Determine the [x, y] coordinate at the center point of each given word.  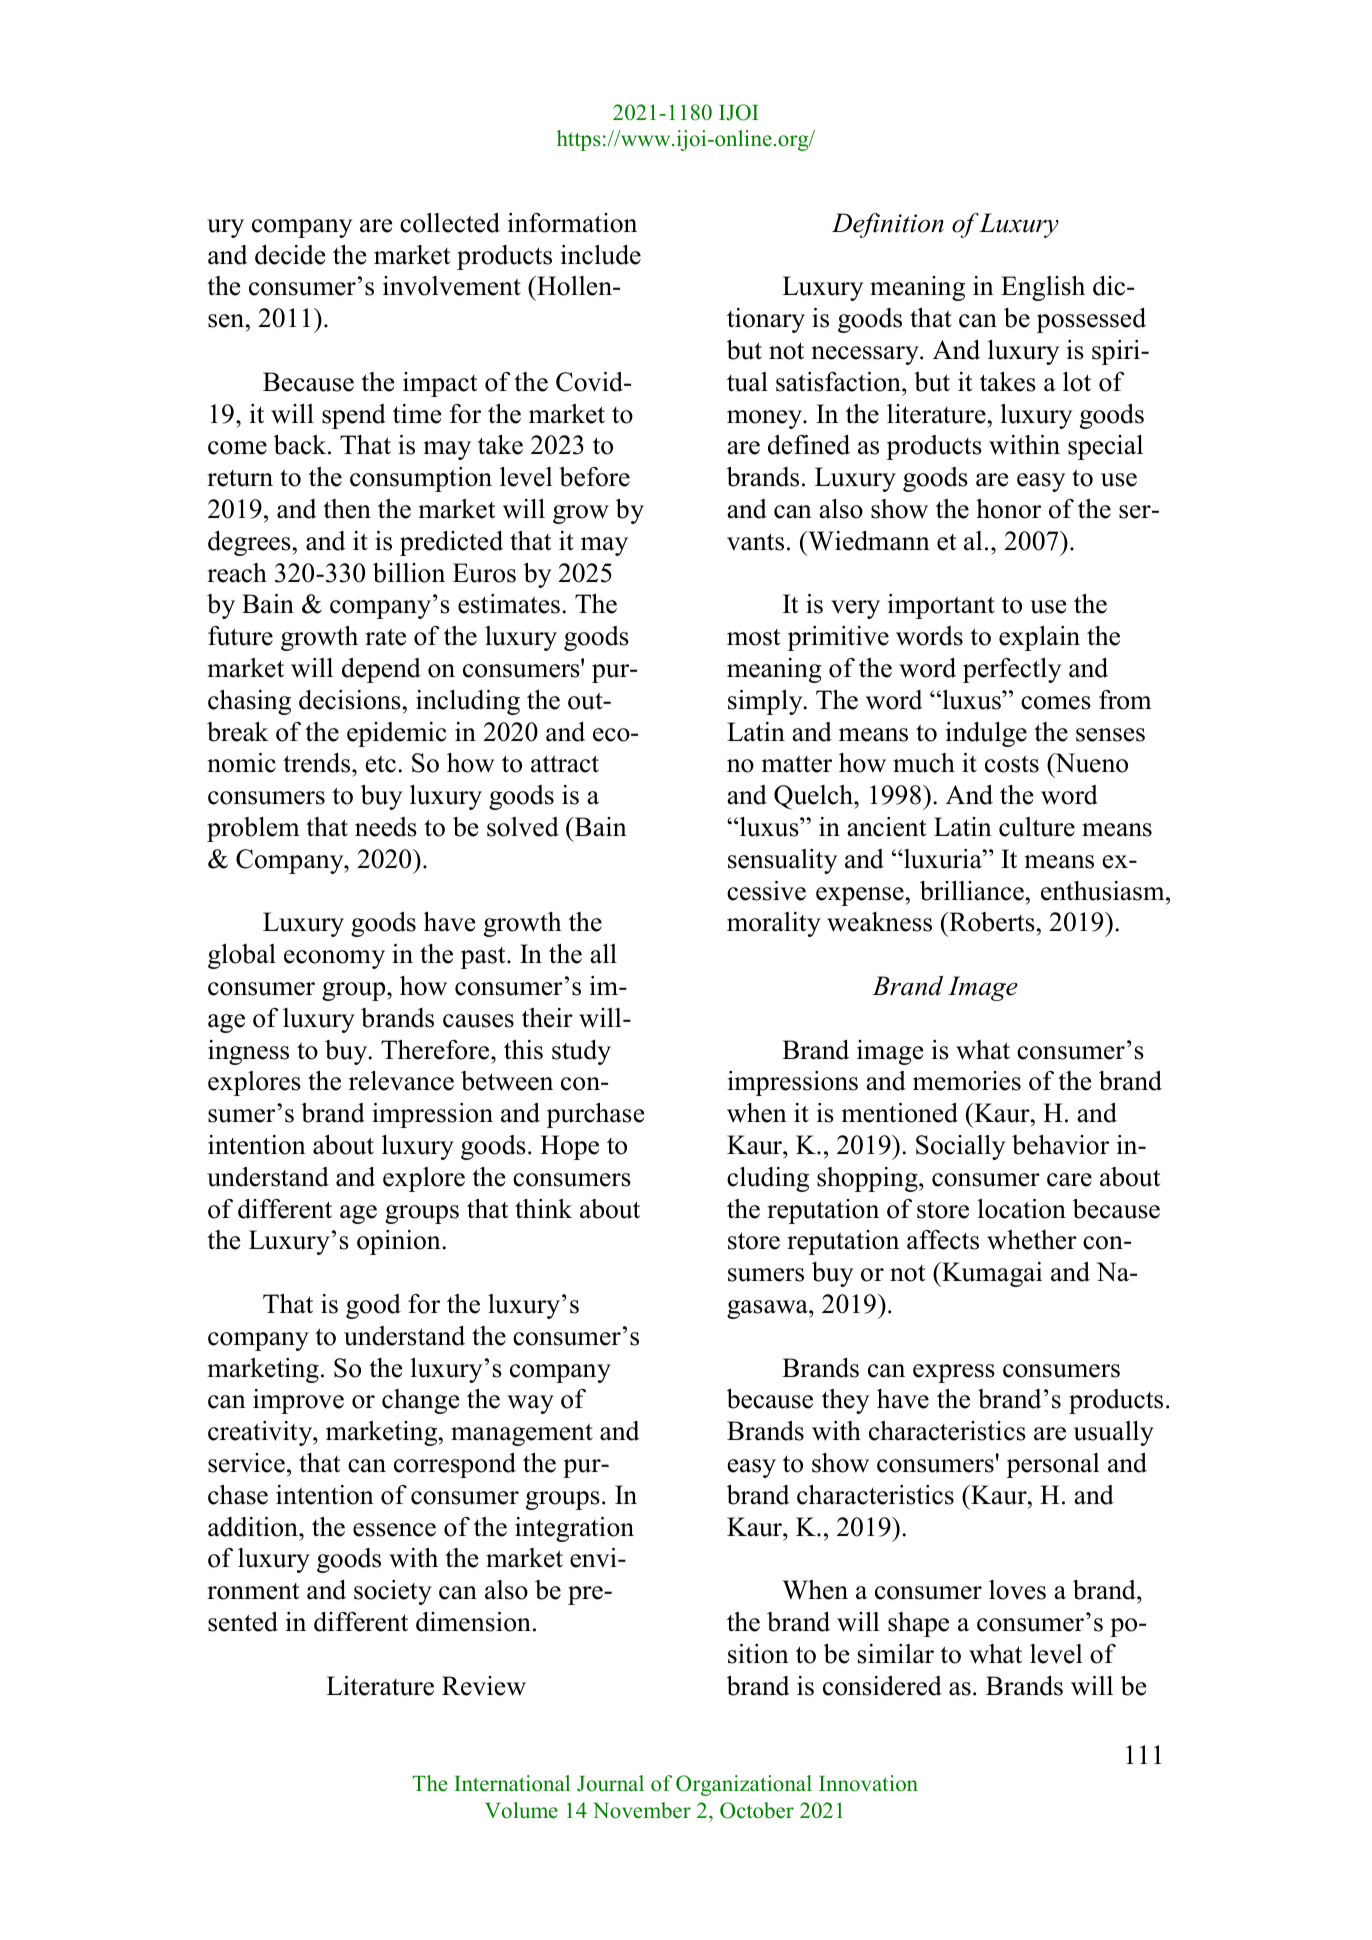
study [581, 1052]
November [642, 1810]
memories [967, 1081]
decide [290, 255]
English [1043, 288]
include [601, 255]
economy [334, 959]
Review [484, 1686]
